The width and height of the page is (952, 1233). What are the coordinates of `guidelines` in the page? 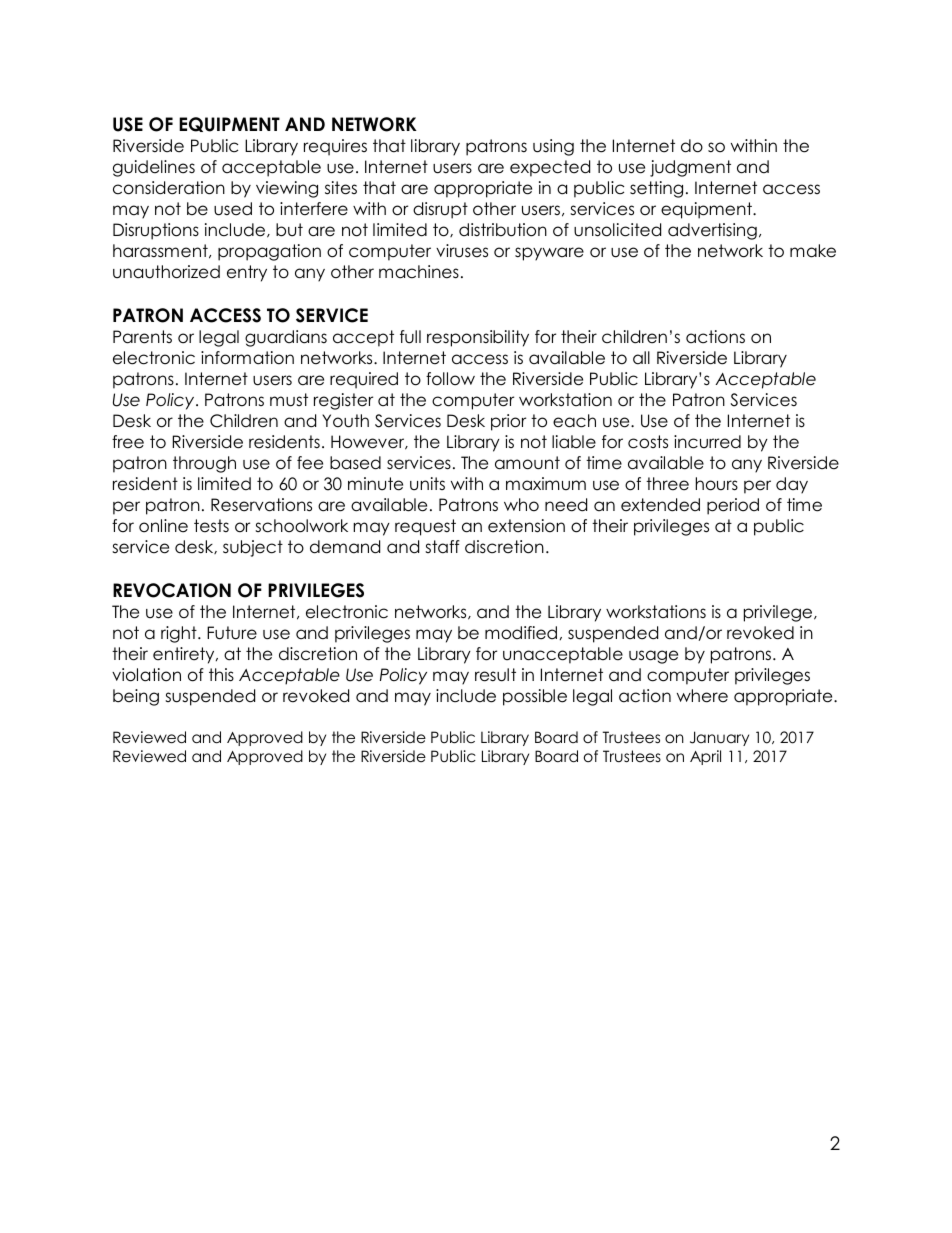 It's located at (154, 168).
